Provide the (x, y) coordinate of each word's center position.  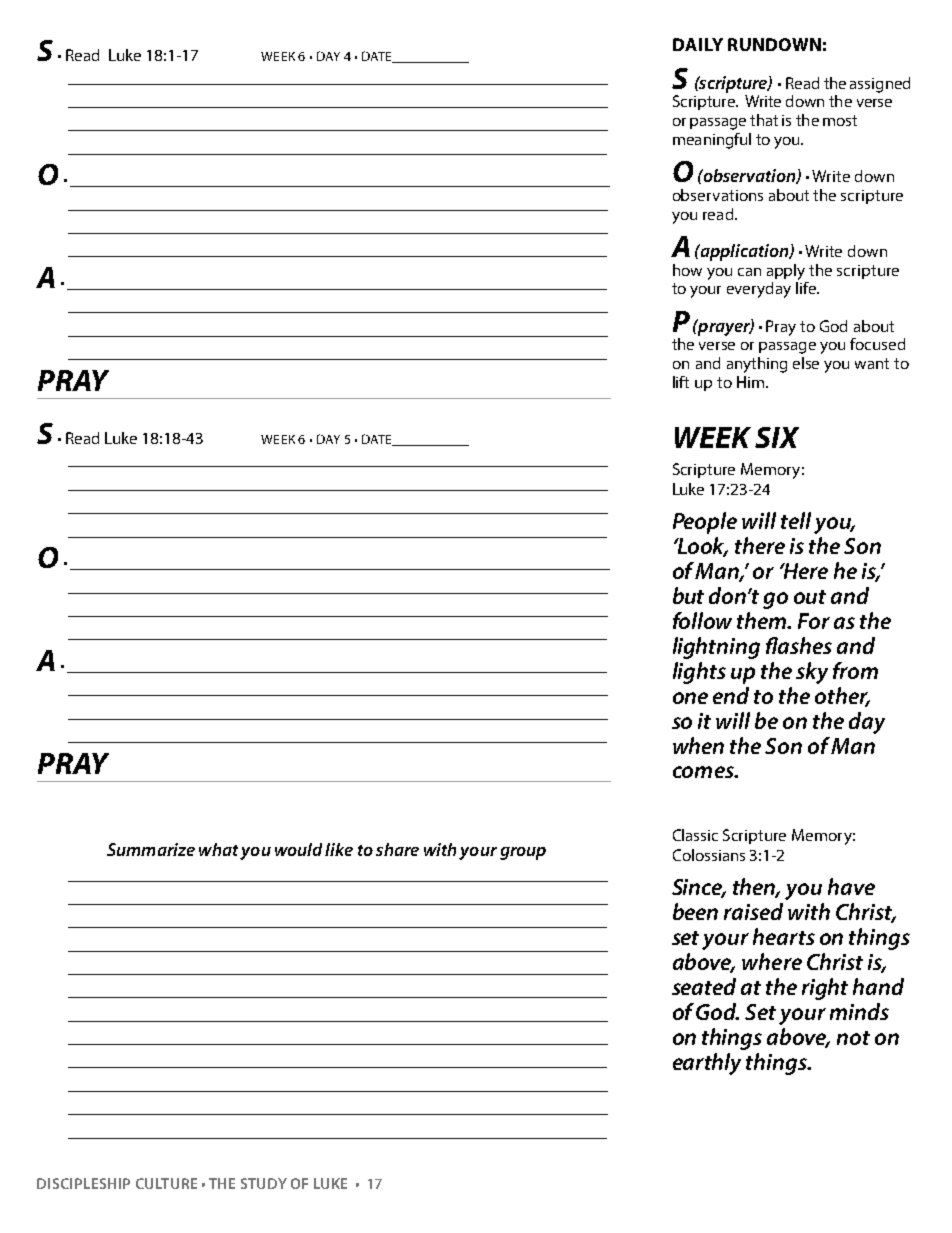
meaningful (712, 141)
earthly (707, 1064)
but (688, 595)
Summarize (151, 849)
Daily (698, 44)
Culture (166, 1183)
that (764, 120)
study (264, 1183)
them (763, 620)
